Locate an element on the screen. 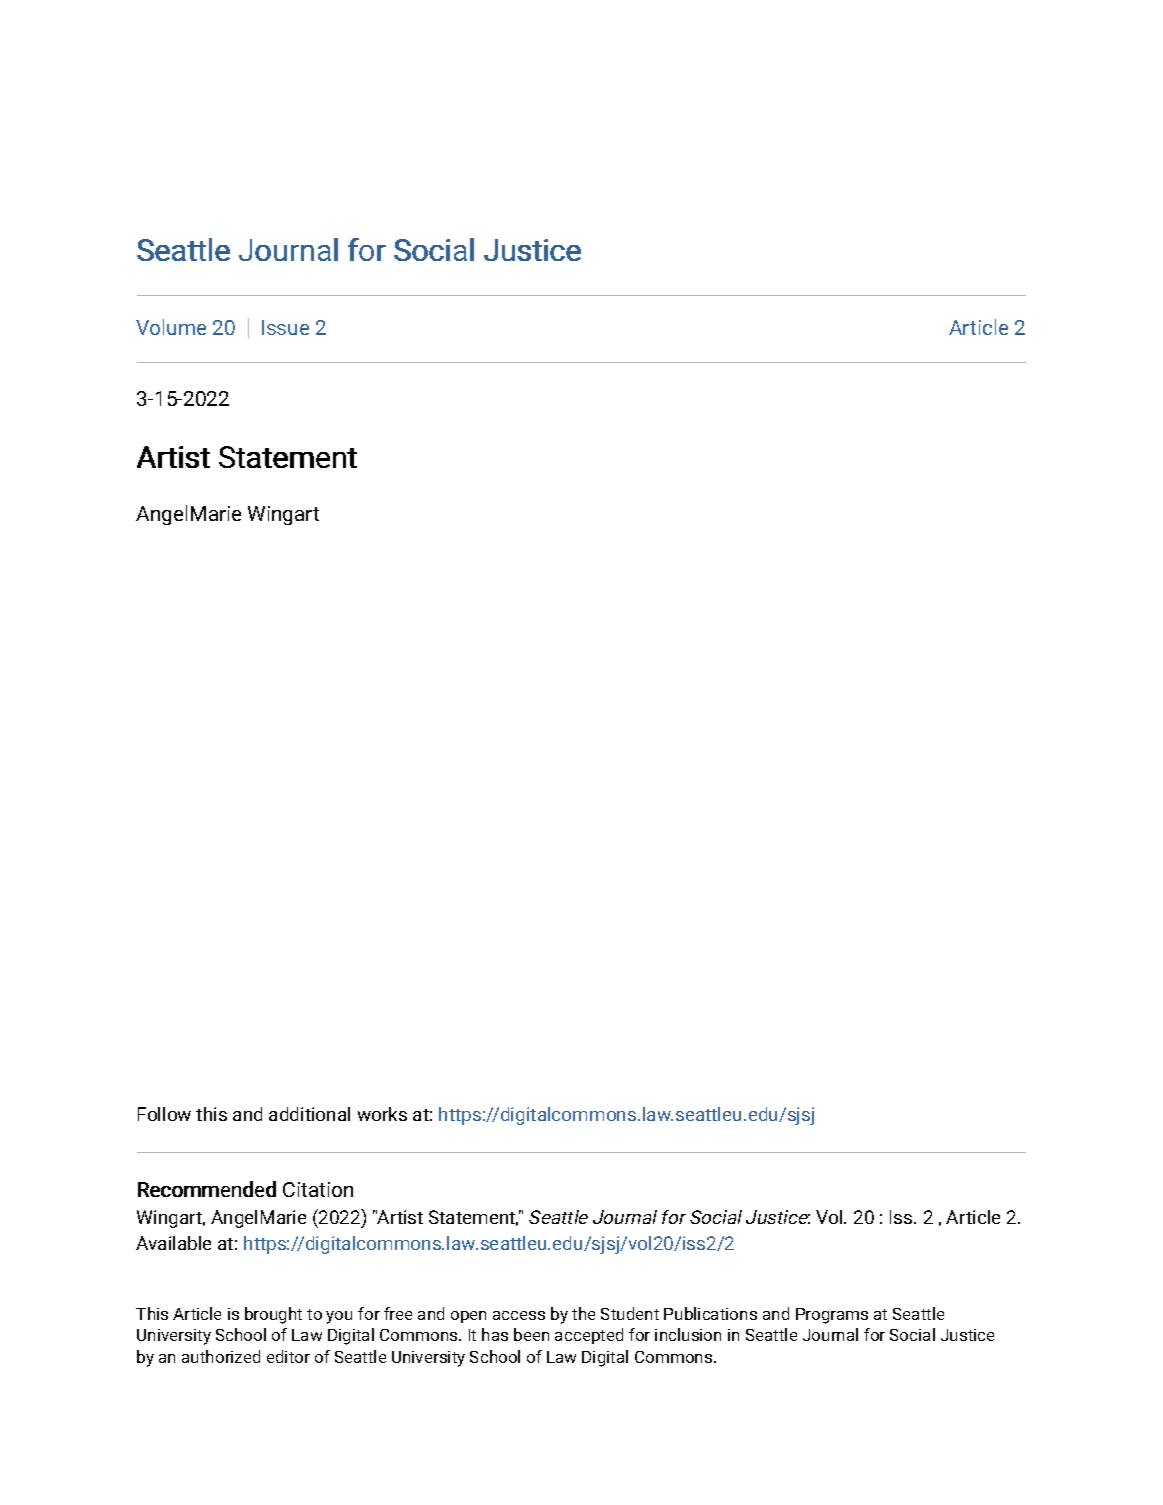  Volume is located at coordinates (171, 327).
